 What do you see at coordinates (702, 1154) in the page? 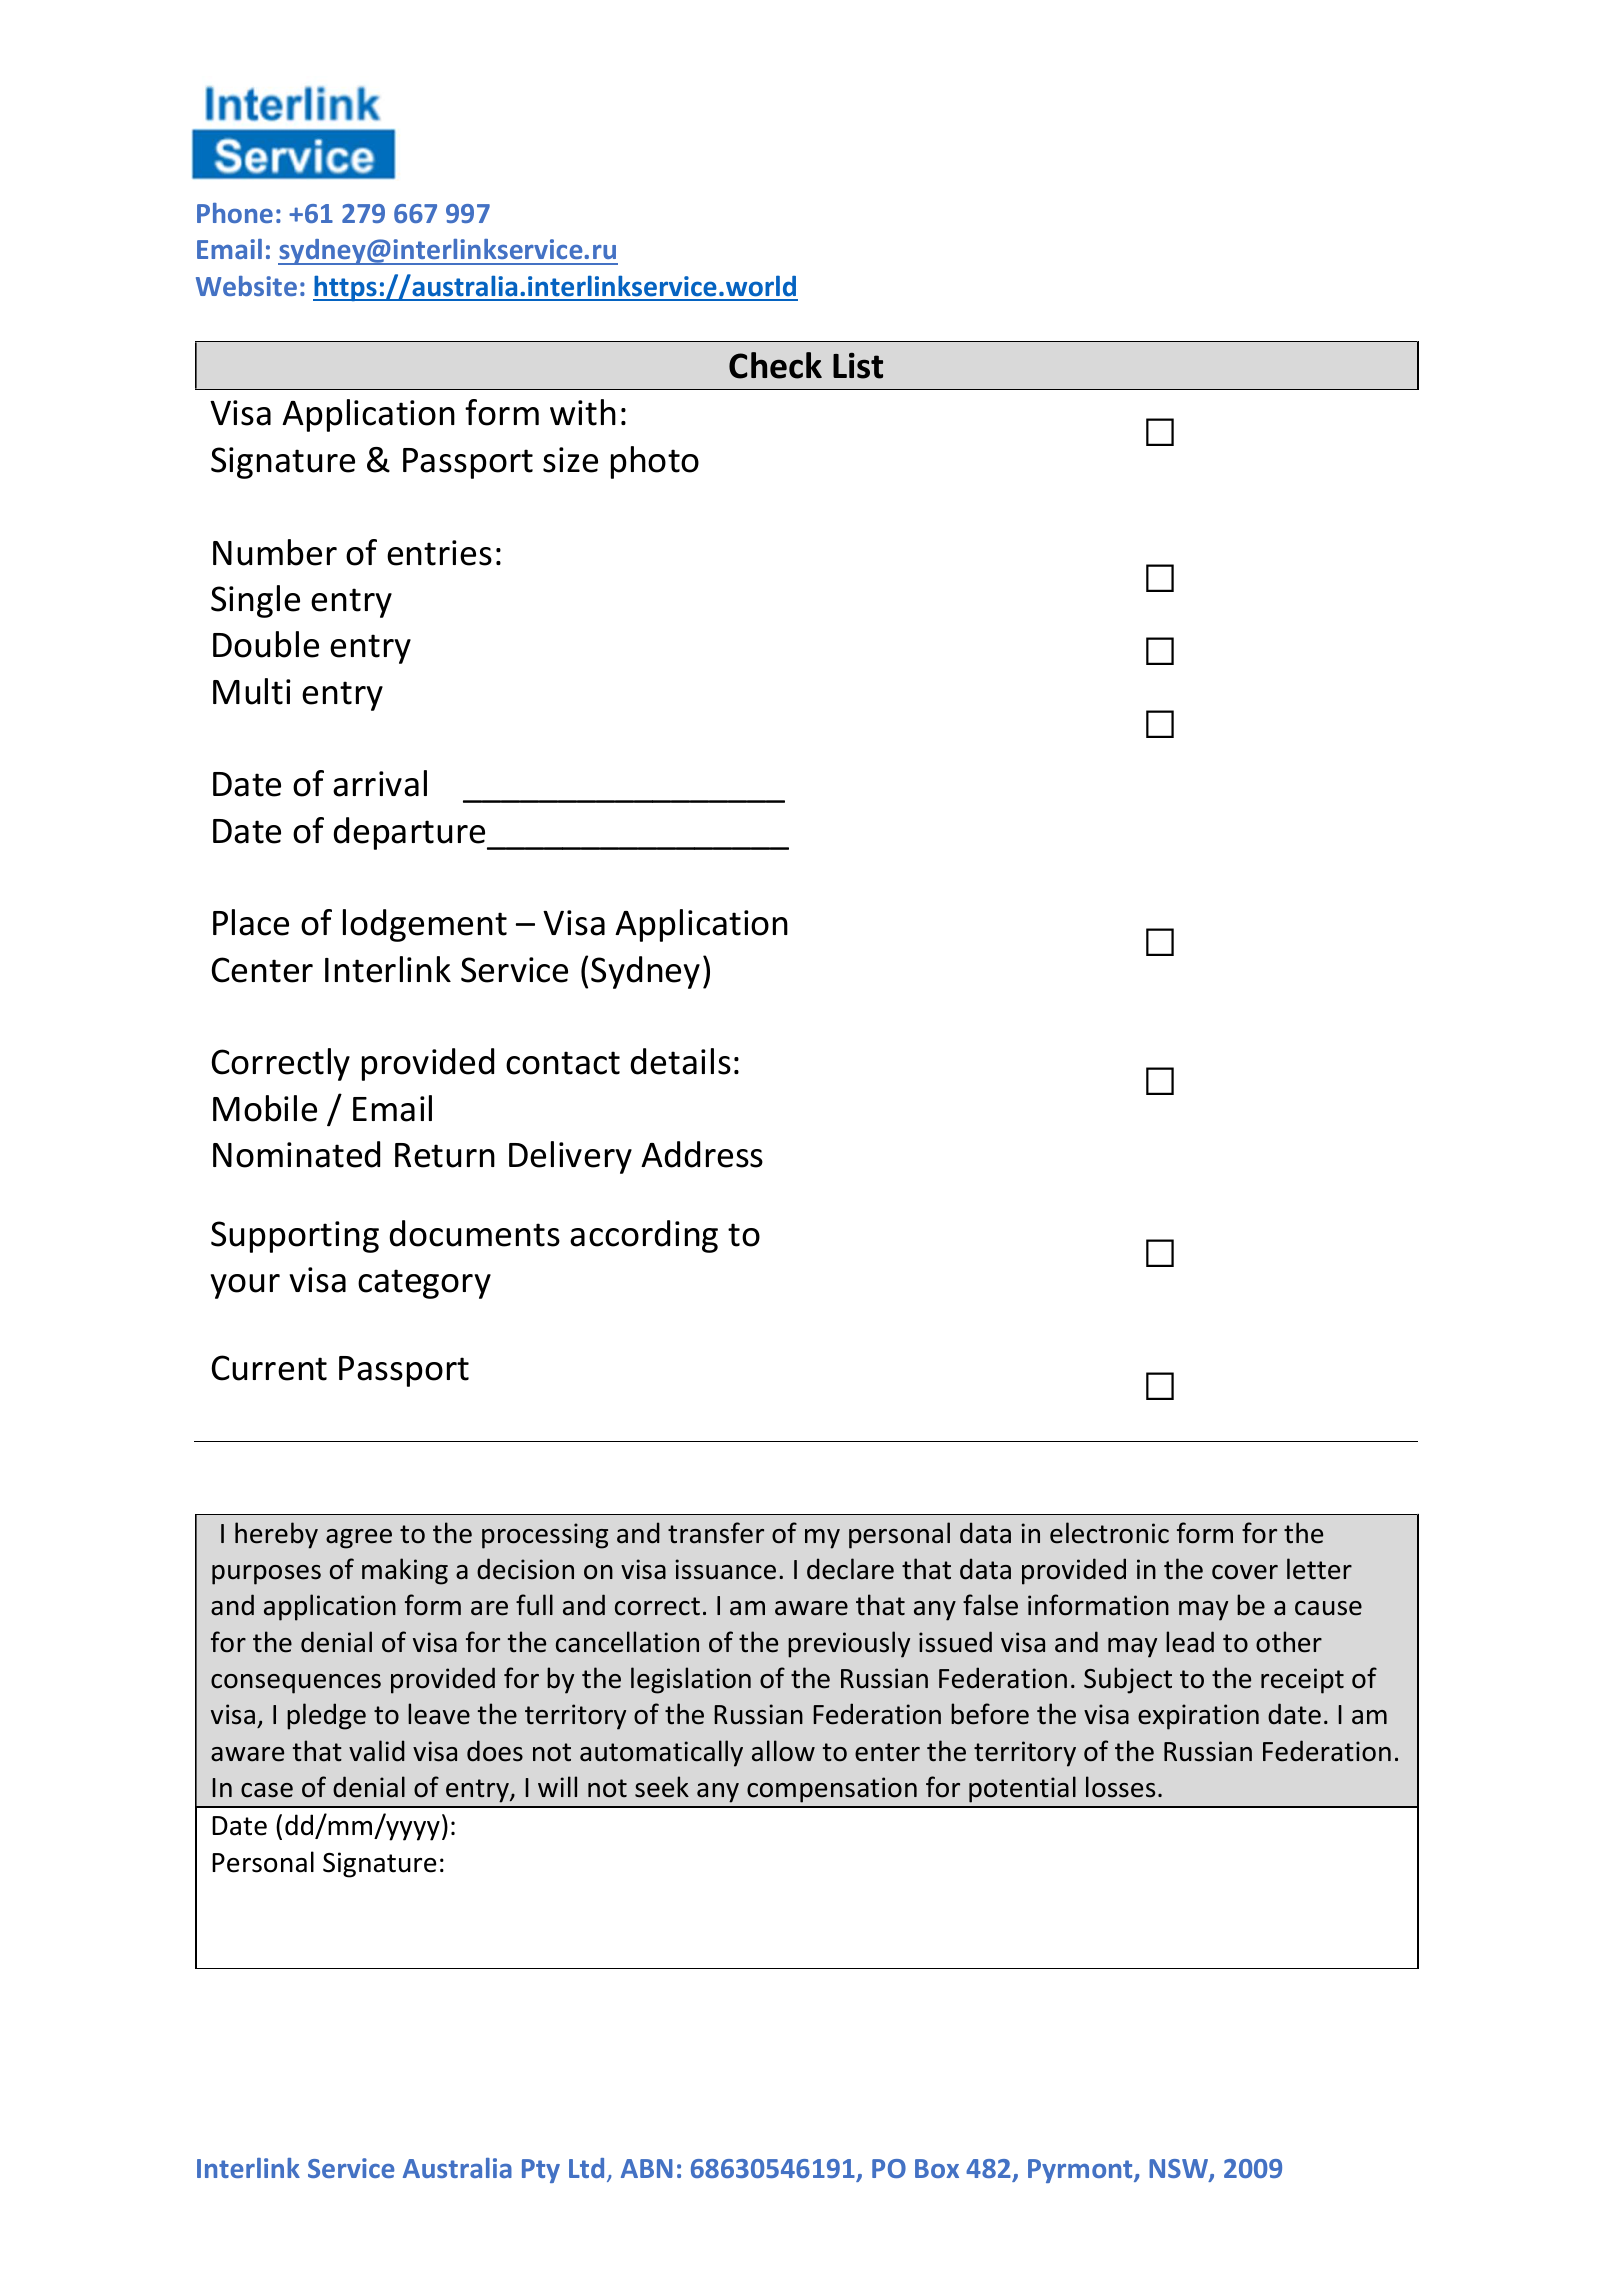
I see `Address` at bounding box center [702, 1154].
